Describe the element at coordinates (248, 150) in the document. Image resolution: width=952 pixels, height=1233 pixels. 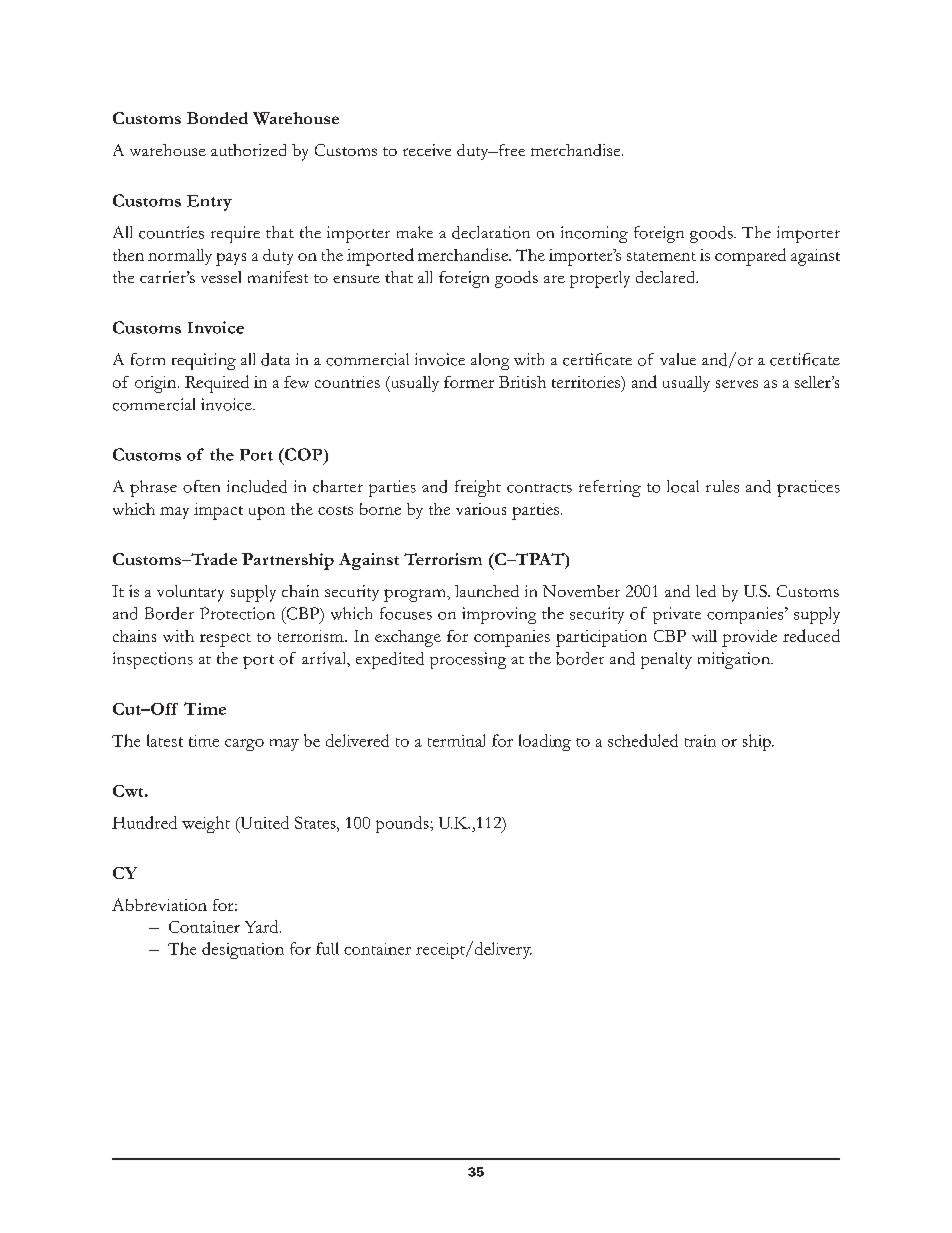
I see `authorized` at that location.
